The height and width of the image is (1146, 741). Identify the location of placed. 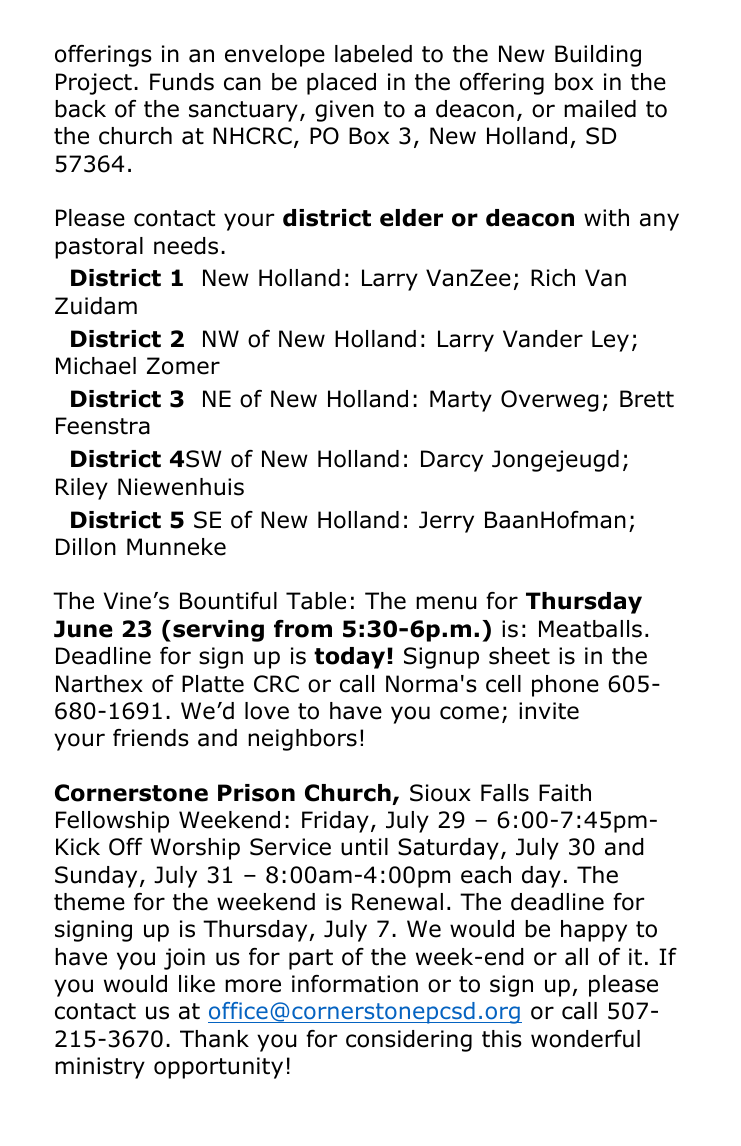
(341, 84).
